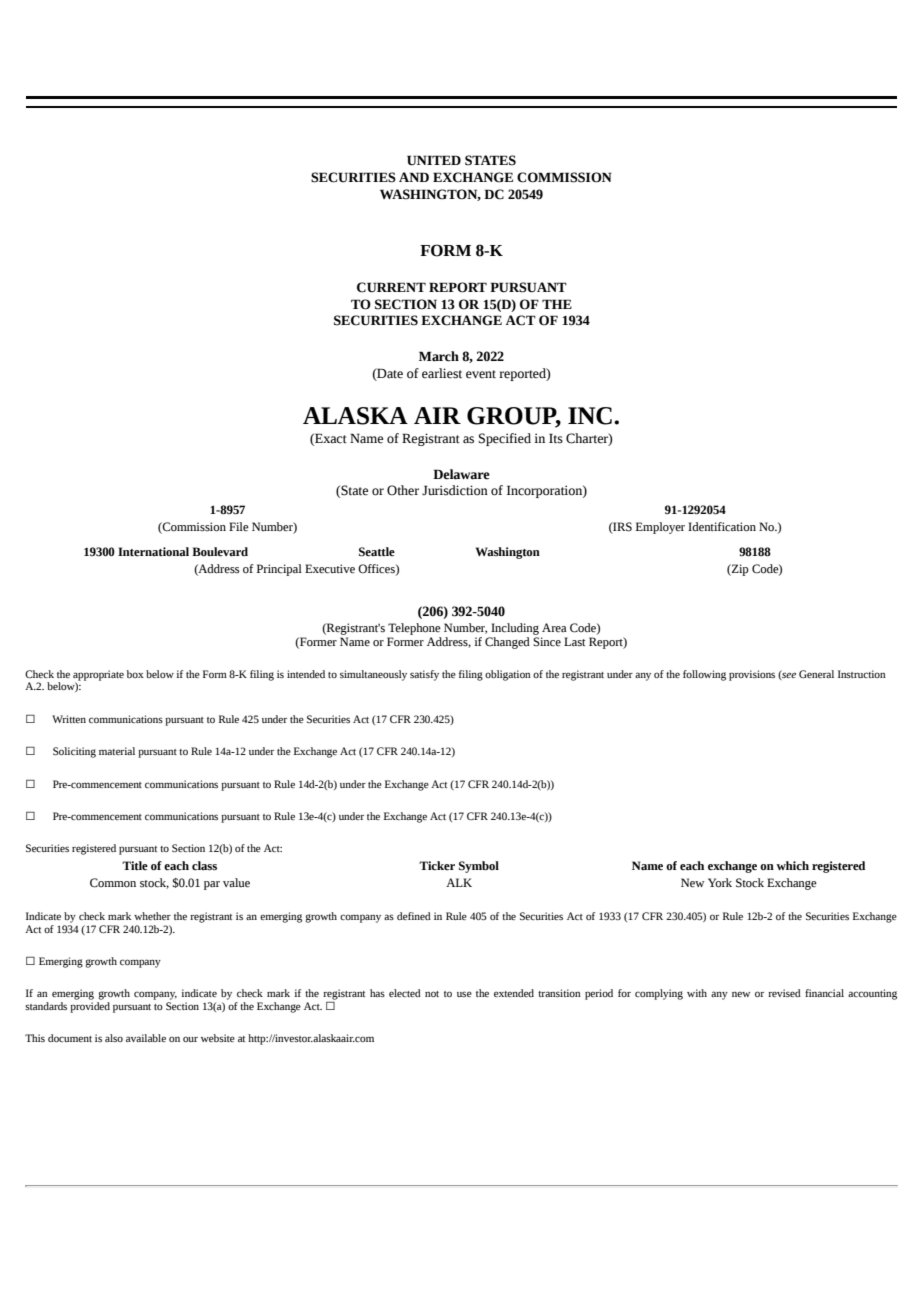  I want to click on provided, so click(90, 1007).
